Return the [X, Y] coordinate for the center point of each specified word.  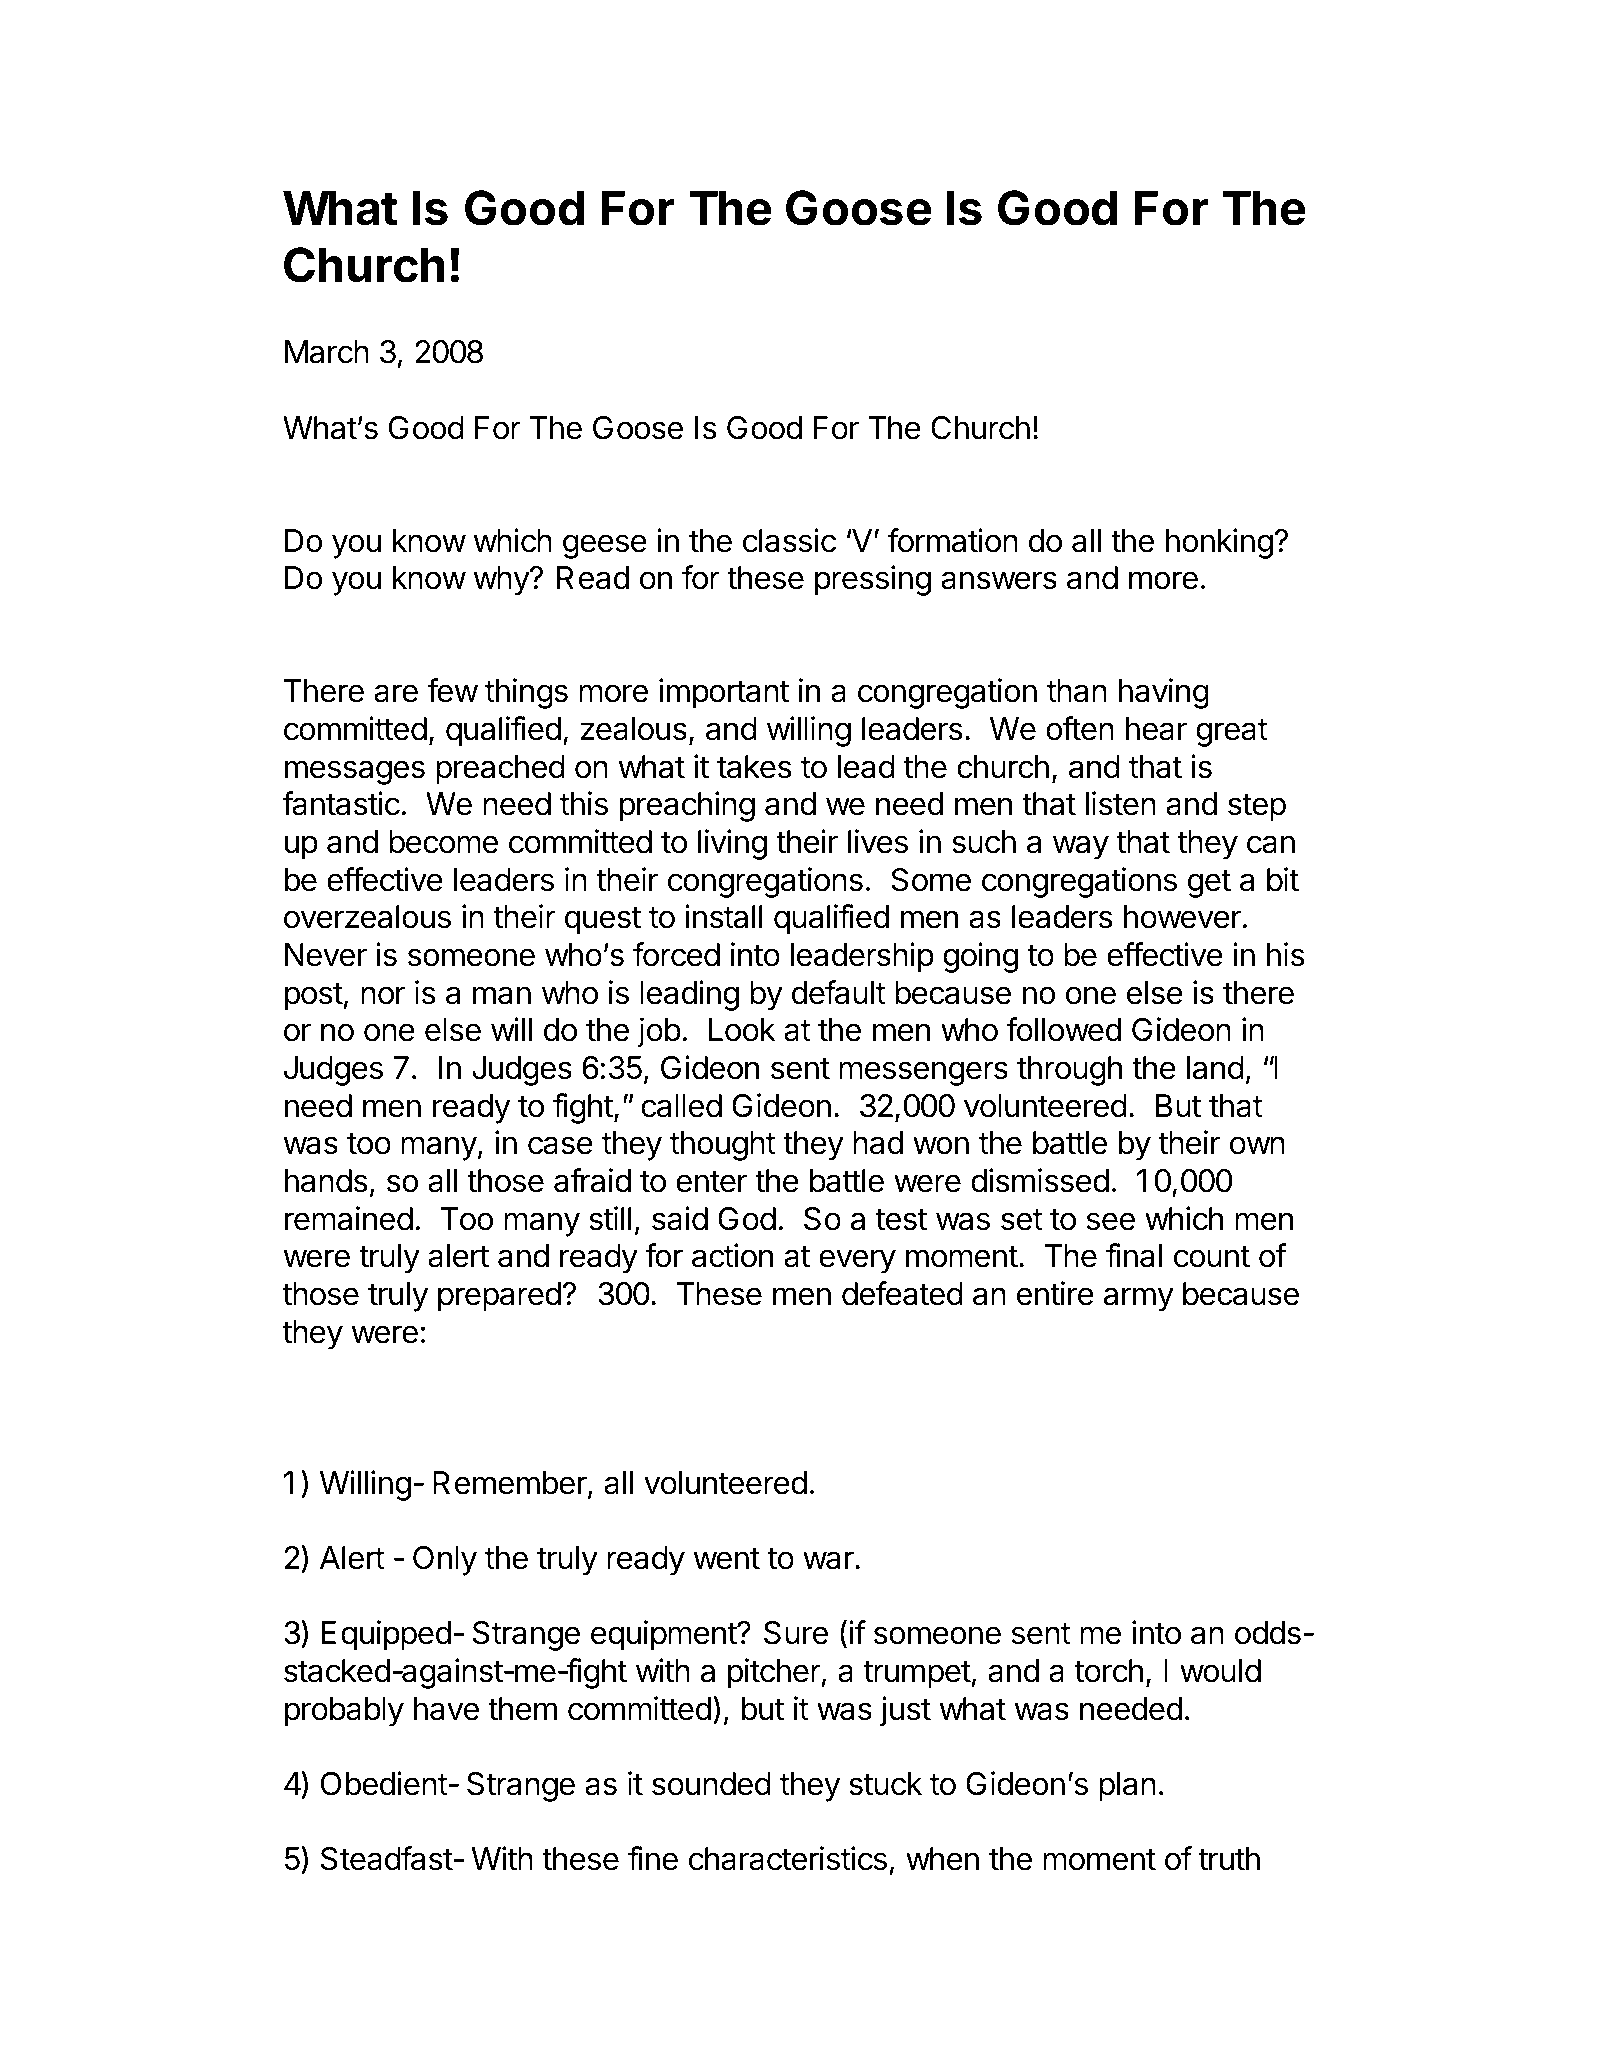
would [1220, 1671]
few [452, 690]
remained [349, 1218]
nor [383, 995]
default [839, 992]
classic [789, 540]
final [1134, 1255]
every [857, 1261]
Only [445, 1561]
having [1164, 693]
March [327, 352]
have [446, 1709]
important [724, 693]
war [828, 1560]
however [1183, 917]
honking [1219, 543]
